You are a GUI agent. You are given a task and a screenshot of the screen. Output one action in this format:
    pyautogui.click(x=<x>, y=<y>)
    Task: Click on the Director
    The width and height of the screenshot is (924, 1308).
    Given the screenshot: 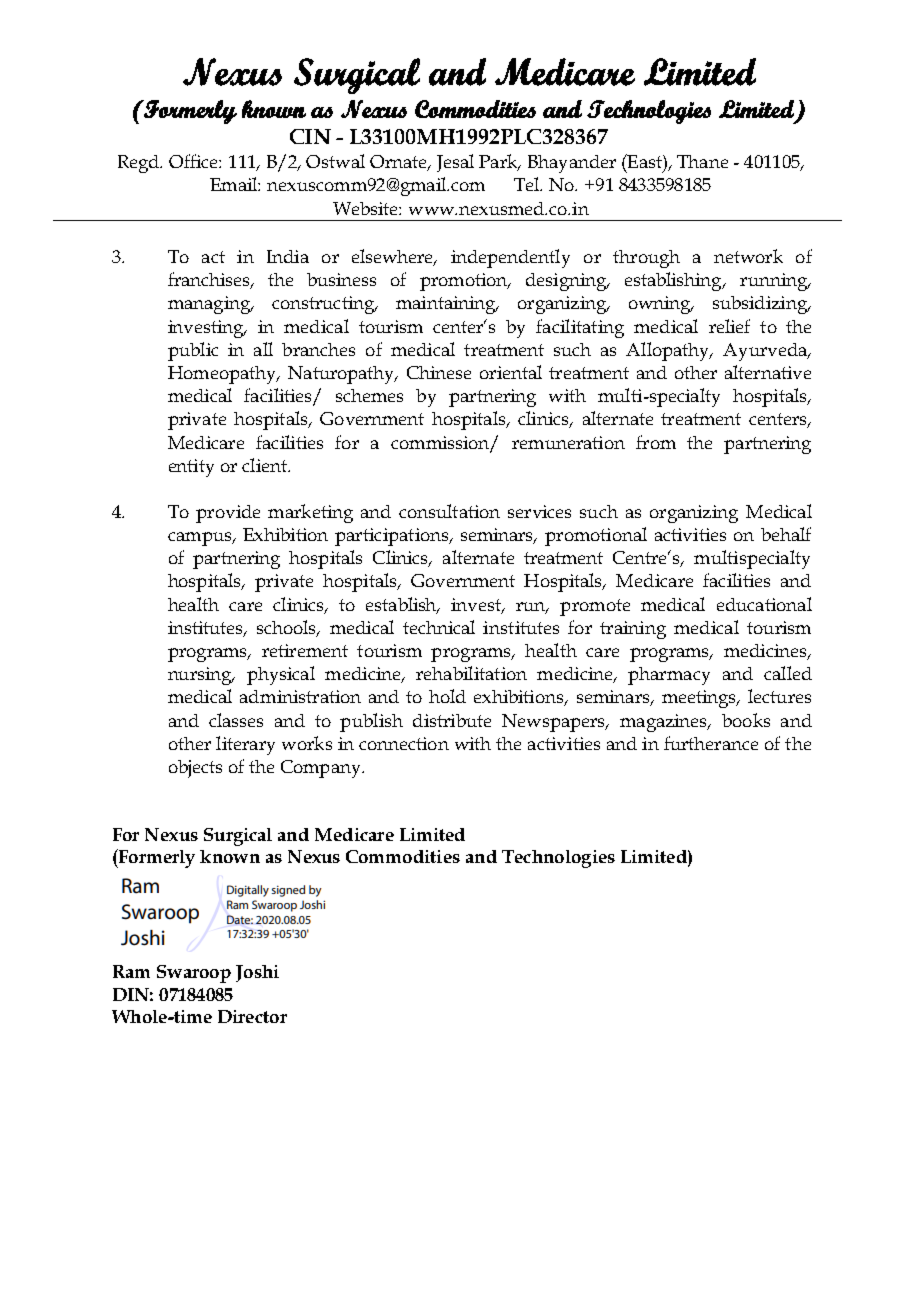 What is the action you would take?
    pyautogui.click(x=252, y=1016)
